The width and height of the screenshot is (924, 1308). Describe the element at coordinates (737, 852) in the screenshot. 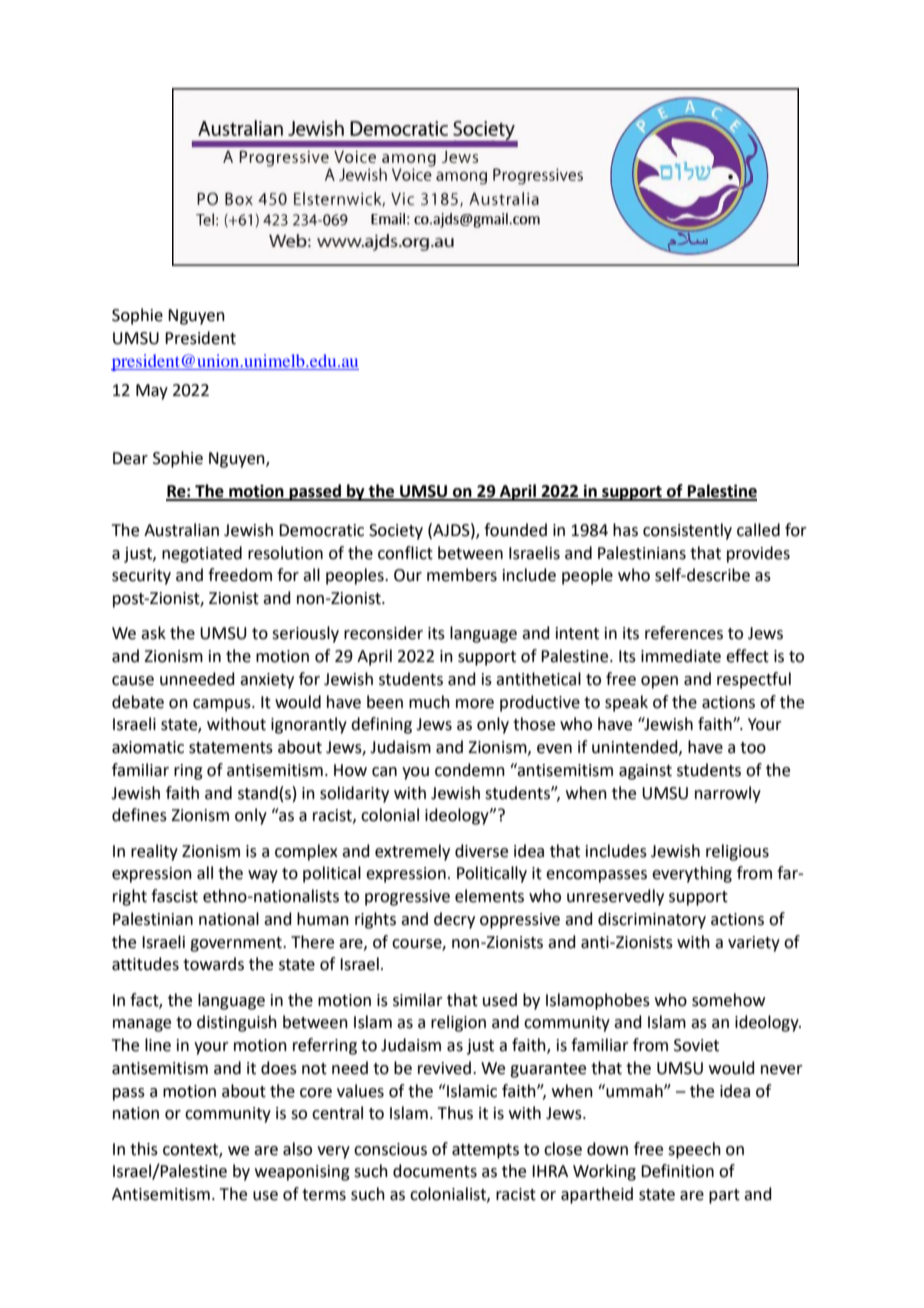

I see `religious` at that location.
